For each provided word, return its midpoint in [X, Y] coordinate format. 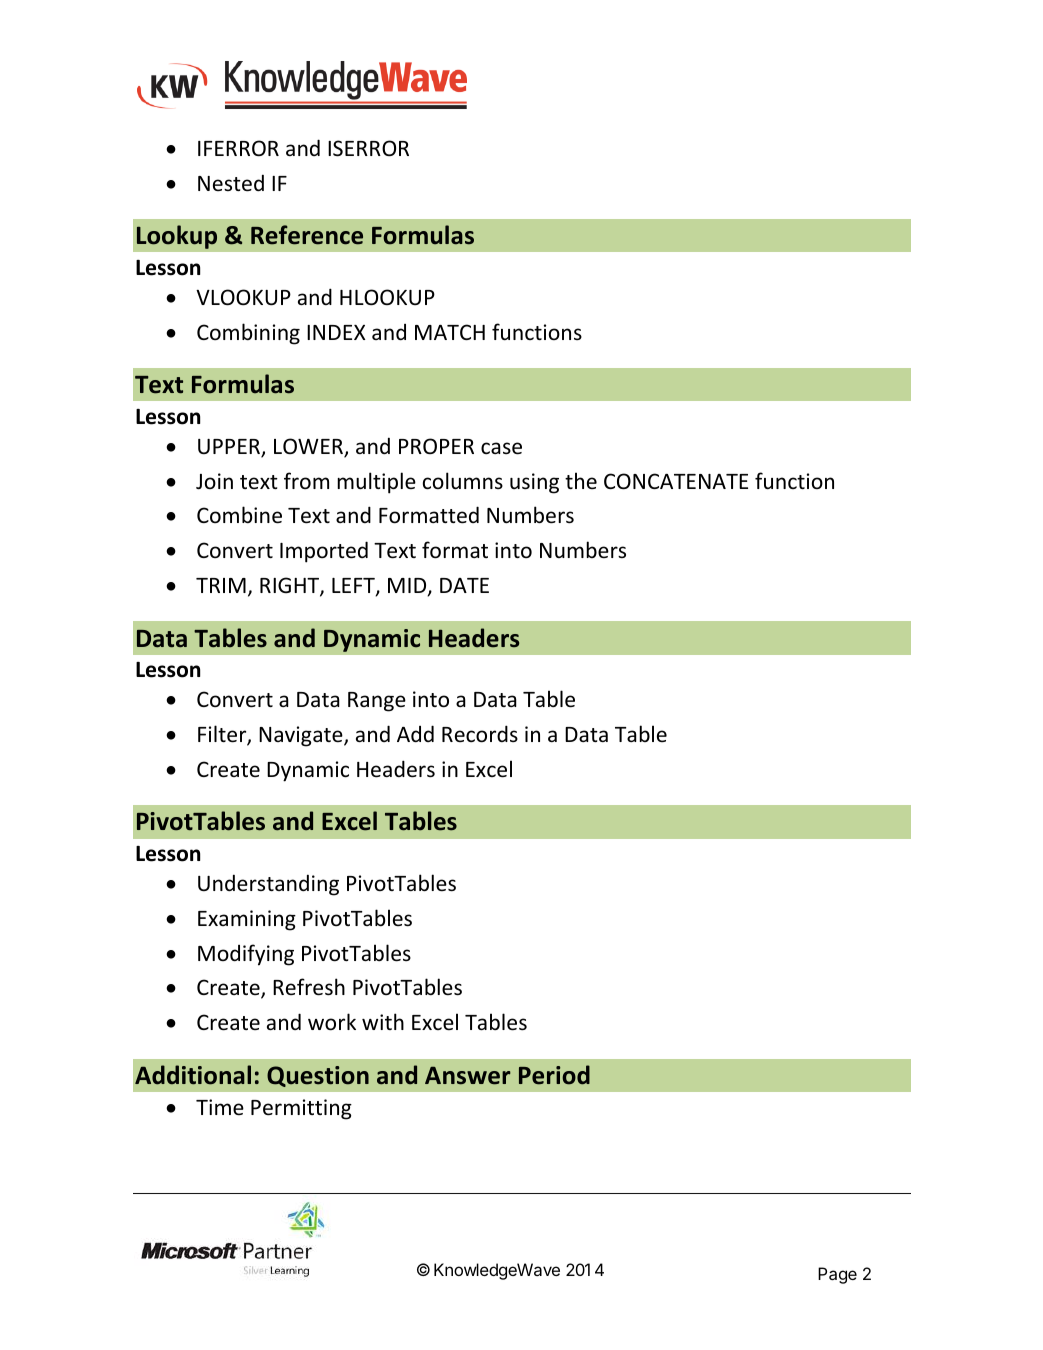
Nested [231, 183]
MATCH [450, 332]
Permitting [301, 1109]
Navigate [302, 736]
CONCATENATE [676, 481]
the [581, 480]
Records [480, 734]
